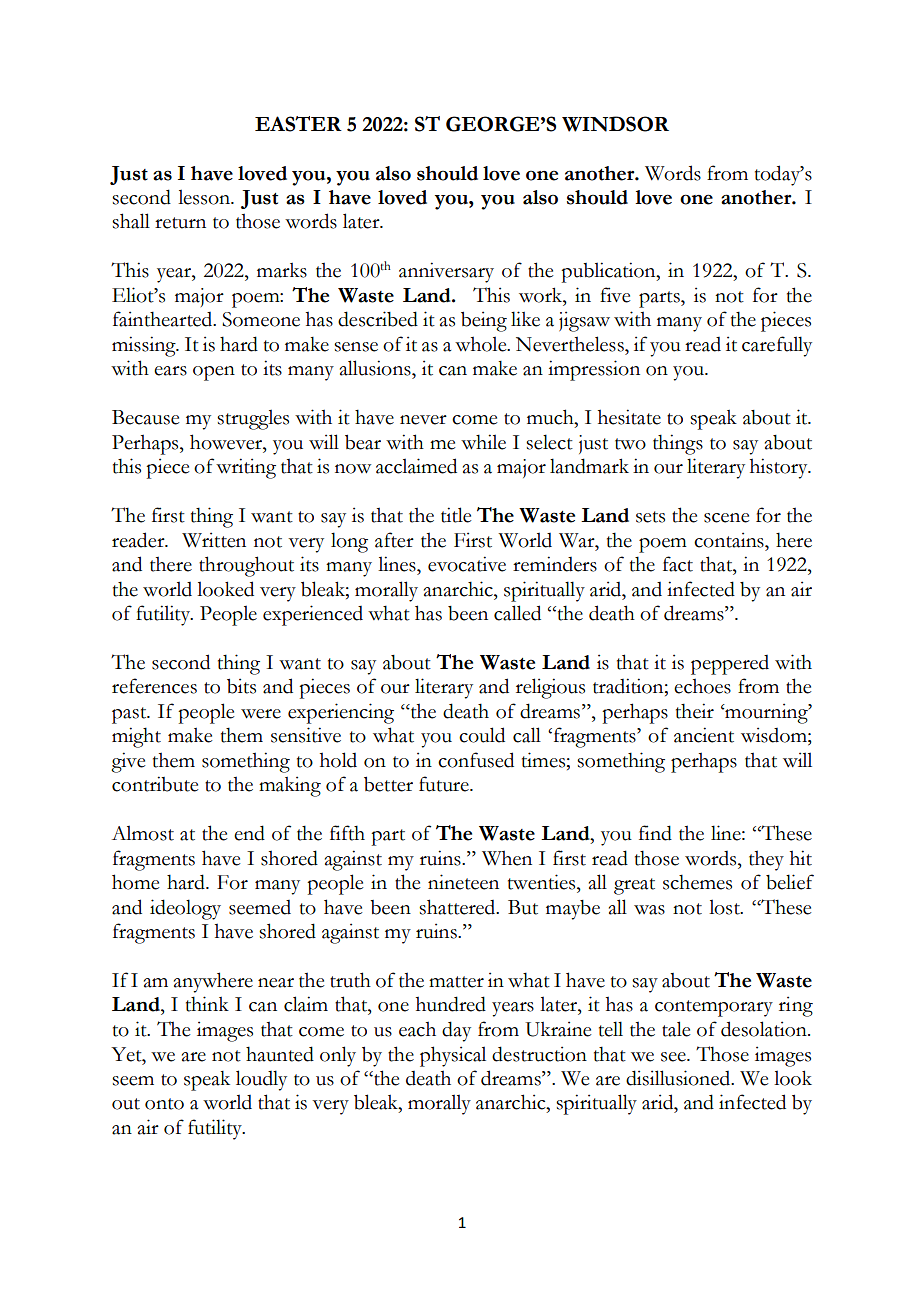 This screenshot has height=1308, width=924. What do you see at coordinates (214, 373) in the screenshot?
I see `open` at bounding box center [214, 373].
